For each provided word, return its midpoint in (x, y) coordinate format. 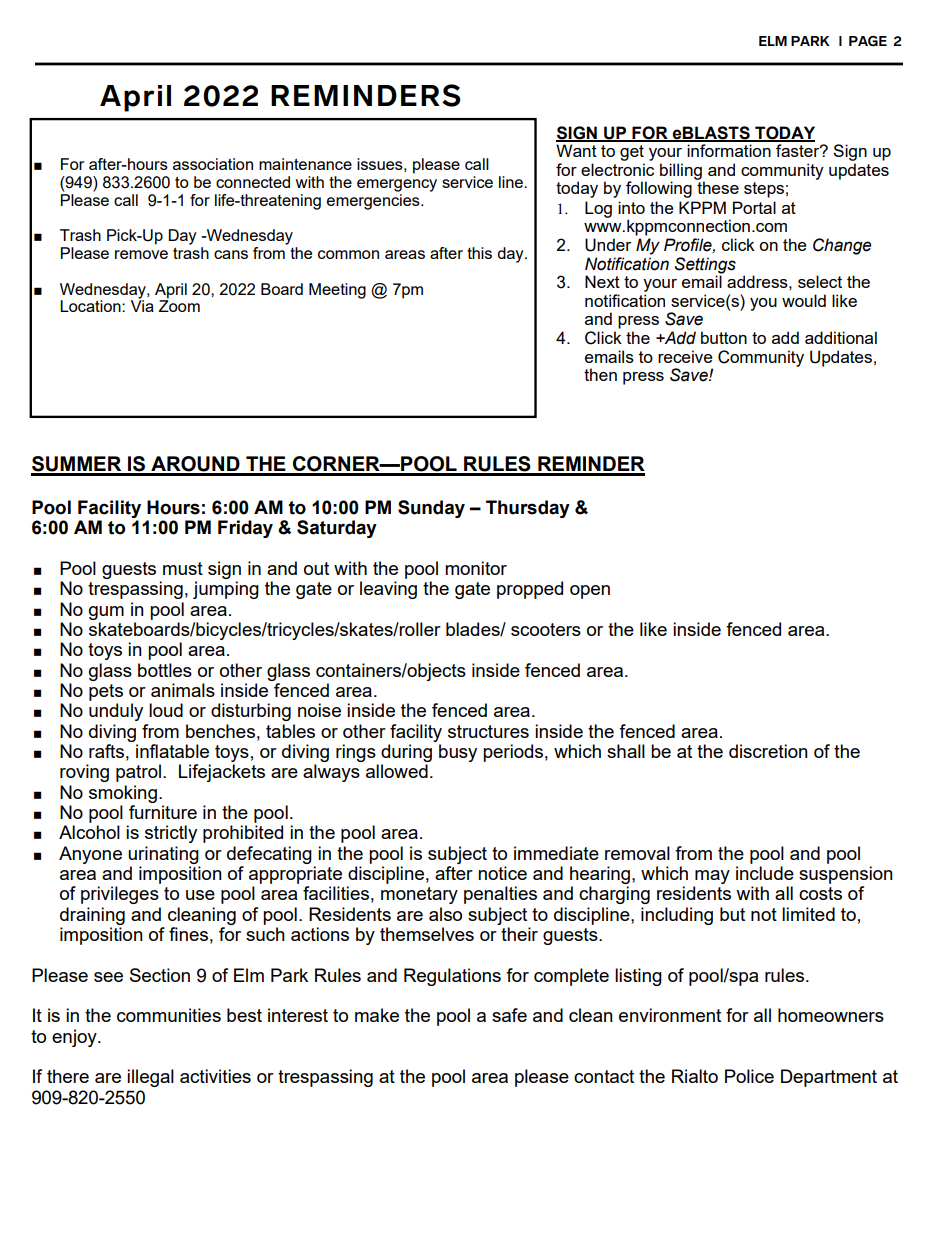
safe (509, 1015)
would (804, 300)
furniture (163, 812)
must (183, 568)
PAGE (868, 41)
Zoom (179, 305)
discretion (768, 751)
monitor (476, 568)
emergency (397, 185)
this (479, 253)
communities (169, 1015)
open (590, 592)
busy (458, 753)
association (213, 164)
